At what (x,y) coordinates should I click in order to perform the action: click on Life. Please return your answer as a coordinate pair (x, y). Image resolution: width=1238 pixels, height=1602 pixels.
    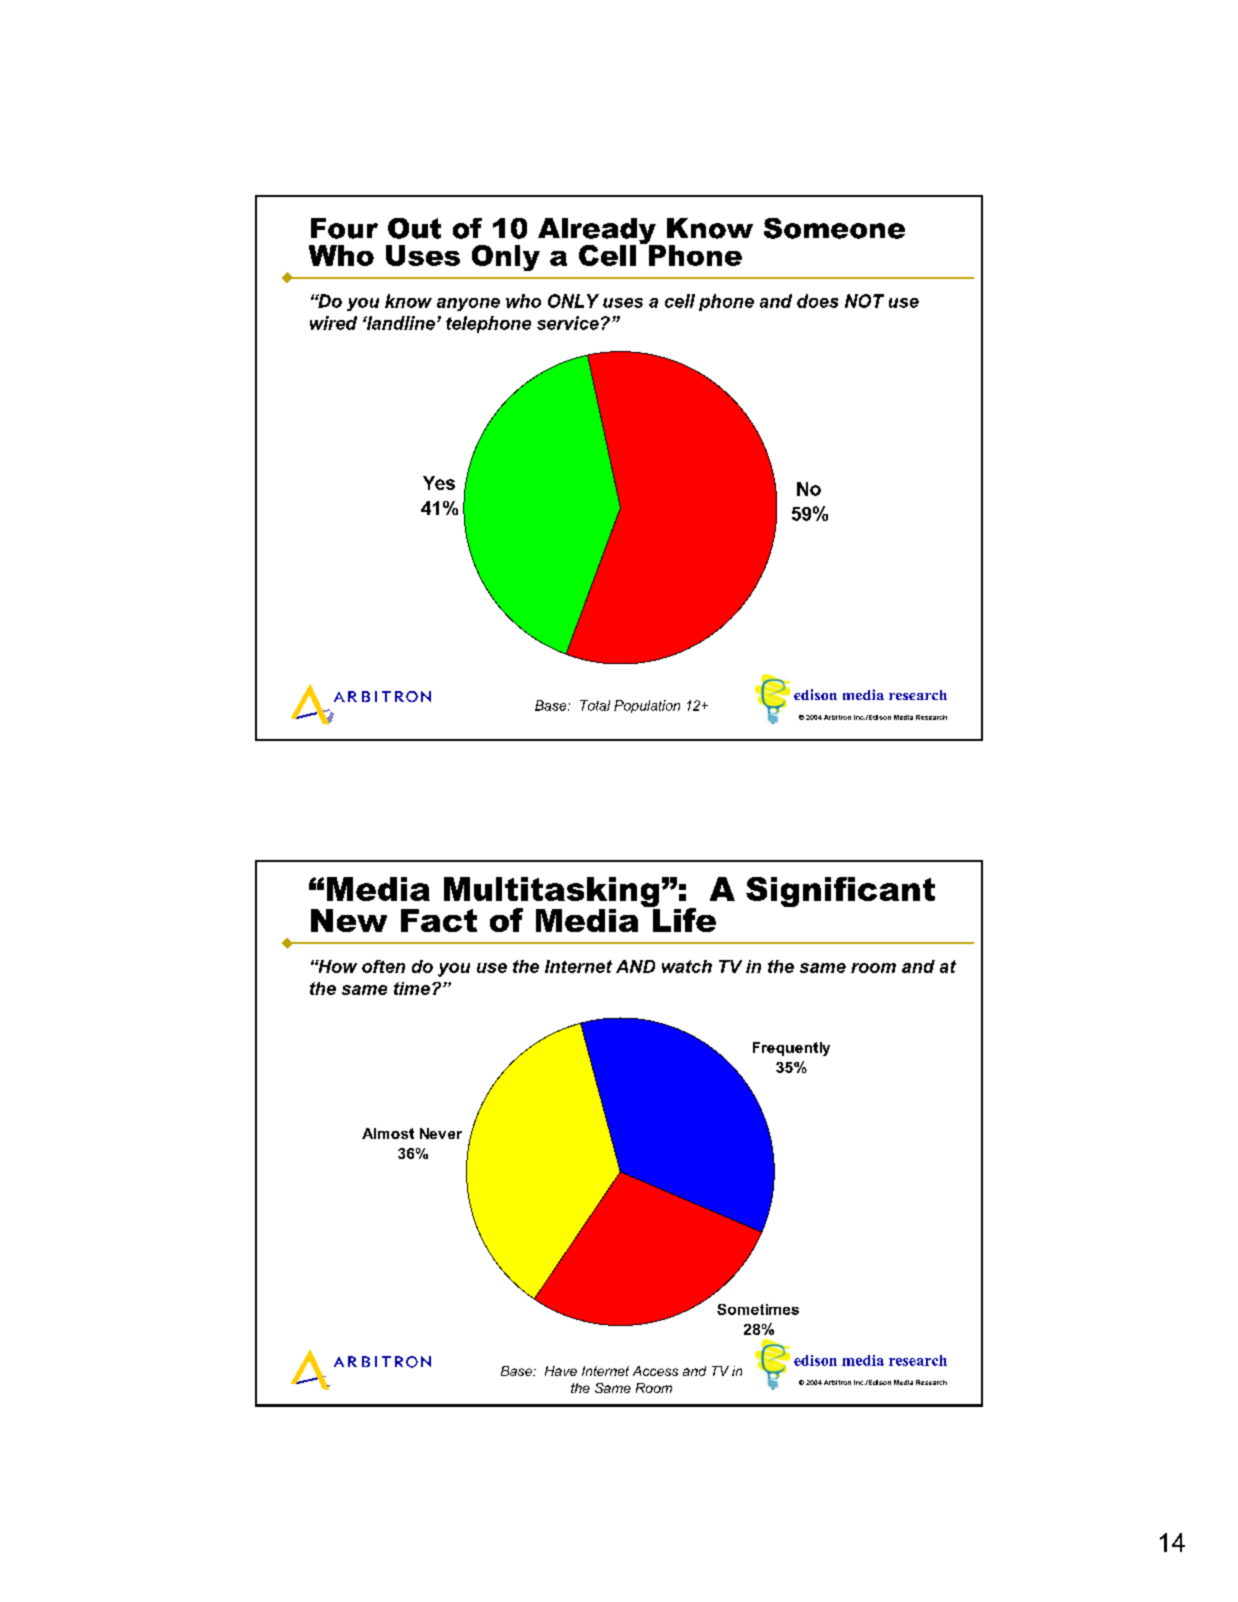
    Looking at the image, I should click on (683, 919).
